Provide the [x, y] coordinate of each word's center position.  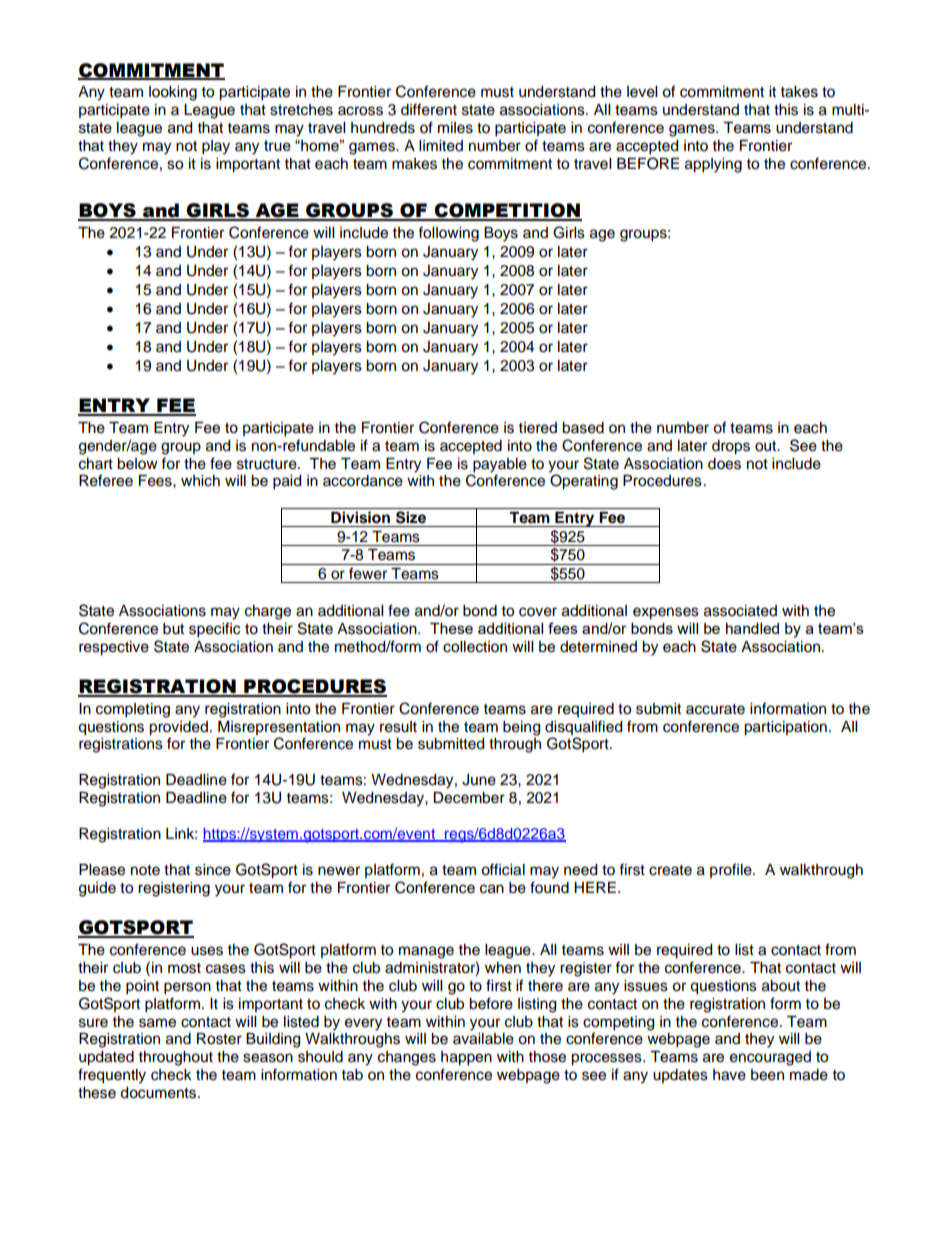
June [479, 780]
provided [178, 728]
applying [713, 165]
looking [173, 93]
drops [731, 447]
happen [466, 1058]
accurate [715, 709]
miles [455, 128]
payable [500, 465]
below [137, 464]
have [729, 1075]
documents [159, 1093]
